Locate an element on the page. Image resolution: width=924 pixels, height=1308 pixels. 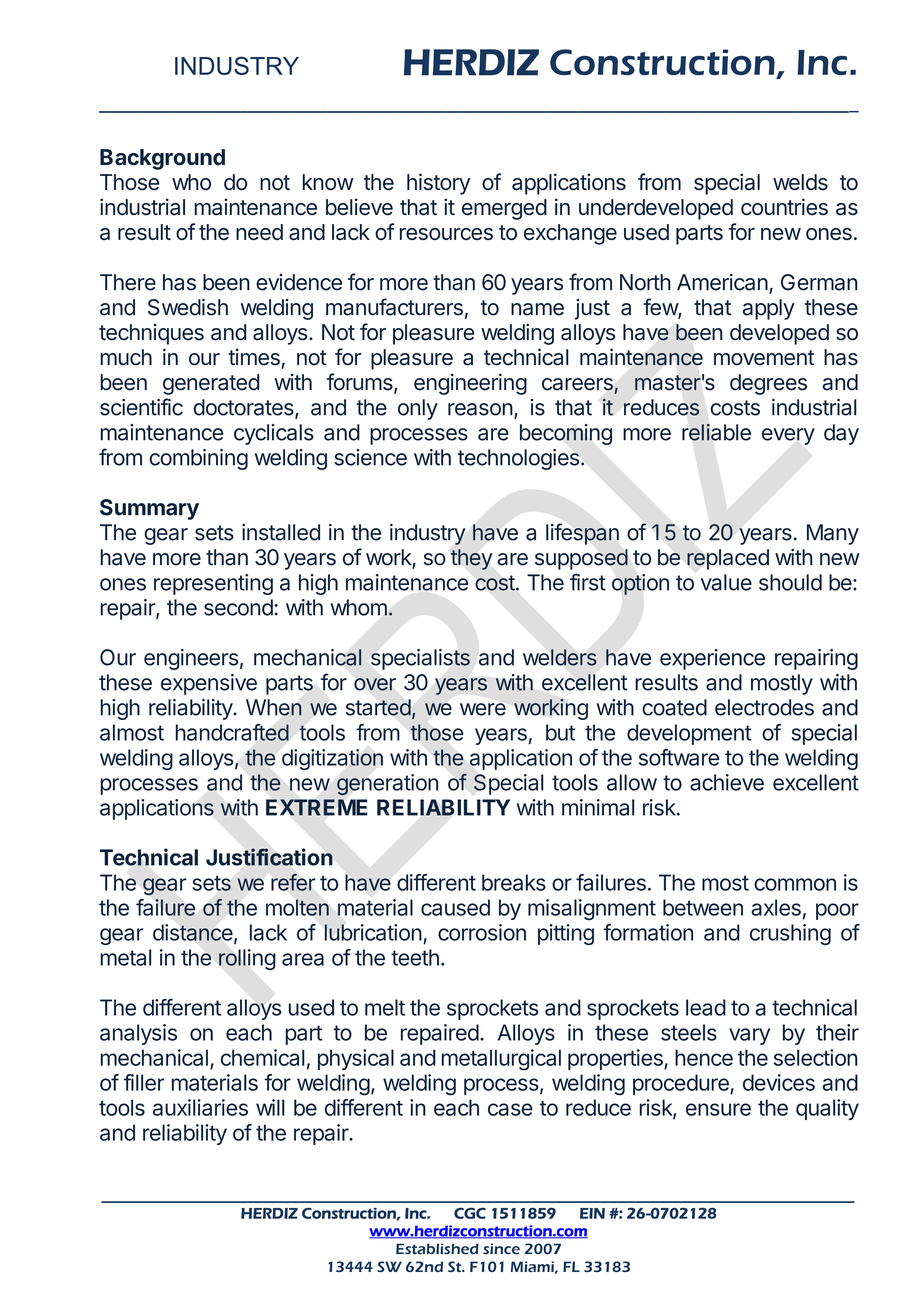
Background is located at coordinates (162, 159).
